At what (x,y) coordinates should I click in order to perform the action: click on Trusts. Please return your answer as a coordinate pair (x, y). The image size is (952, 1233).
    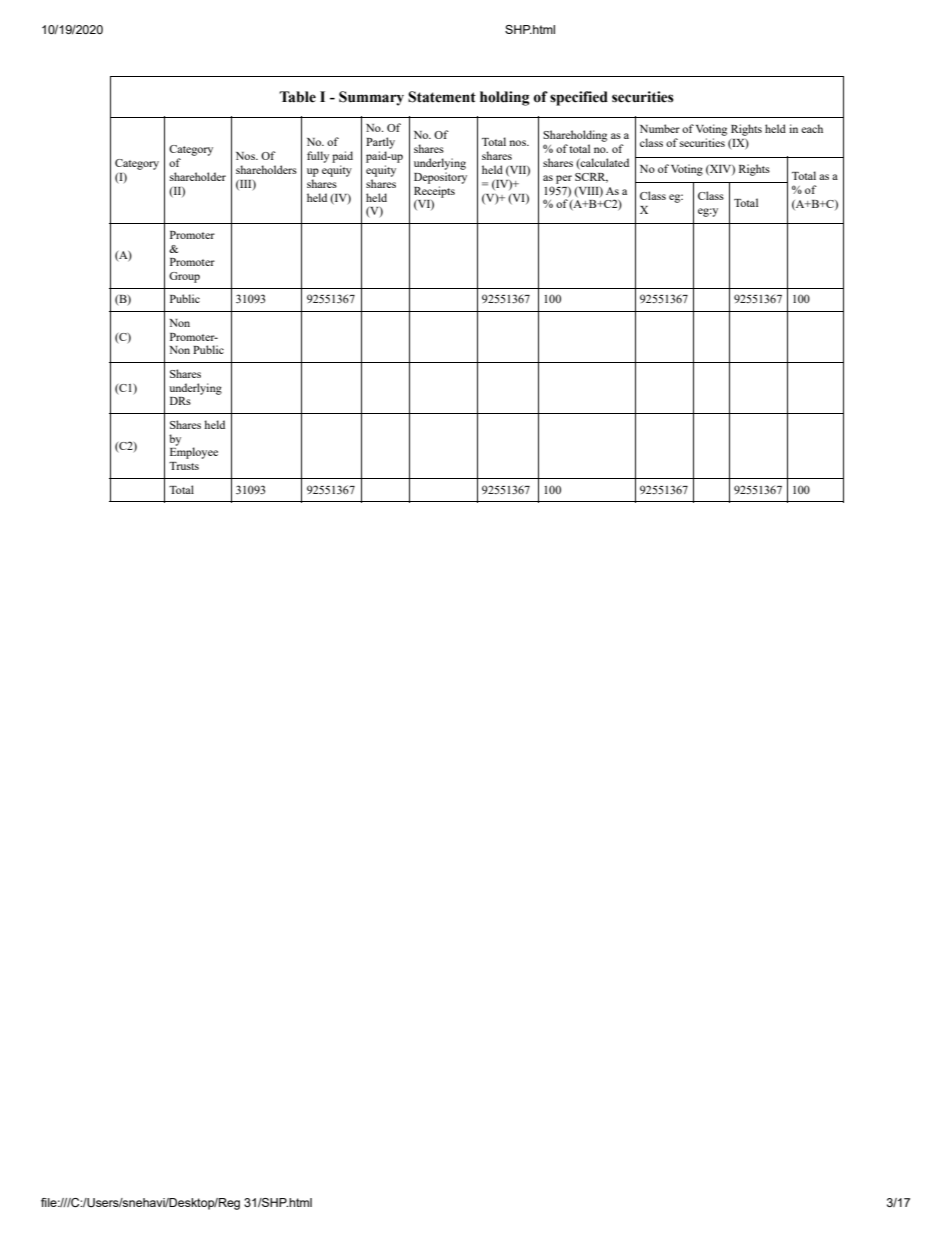
    Looking at the image, I should click on (184, 466).
